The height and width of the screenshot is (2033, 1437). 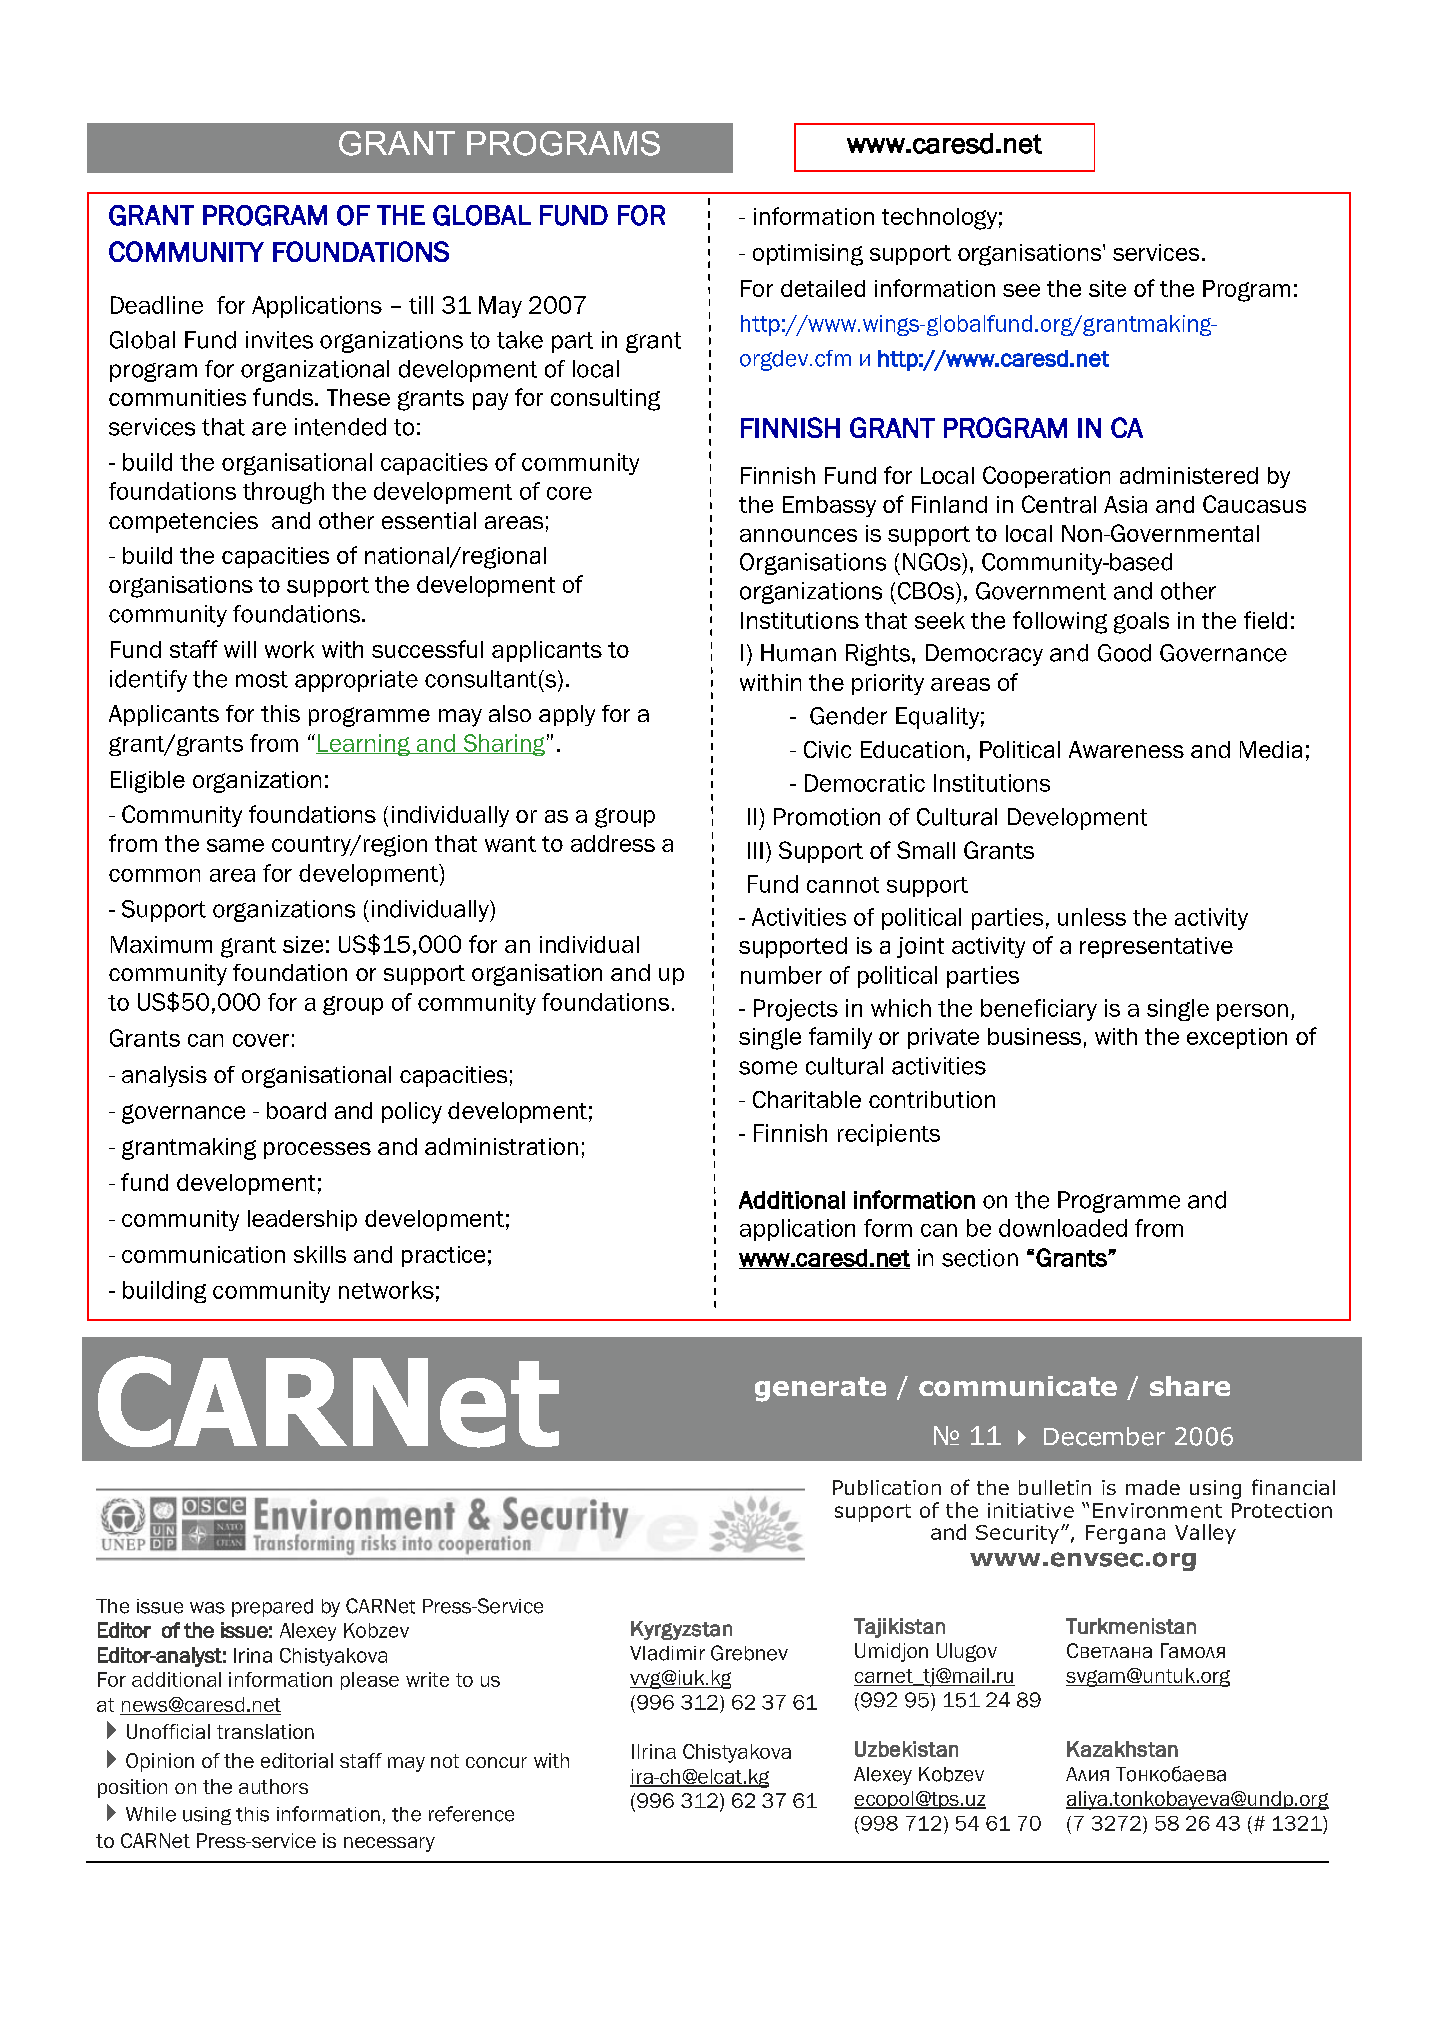 What do you see at coordinates (906, 1749) in the screenshot?
I see `Uzbekistan` at bounding box center [906, 1749].
